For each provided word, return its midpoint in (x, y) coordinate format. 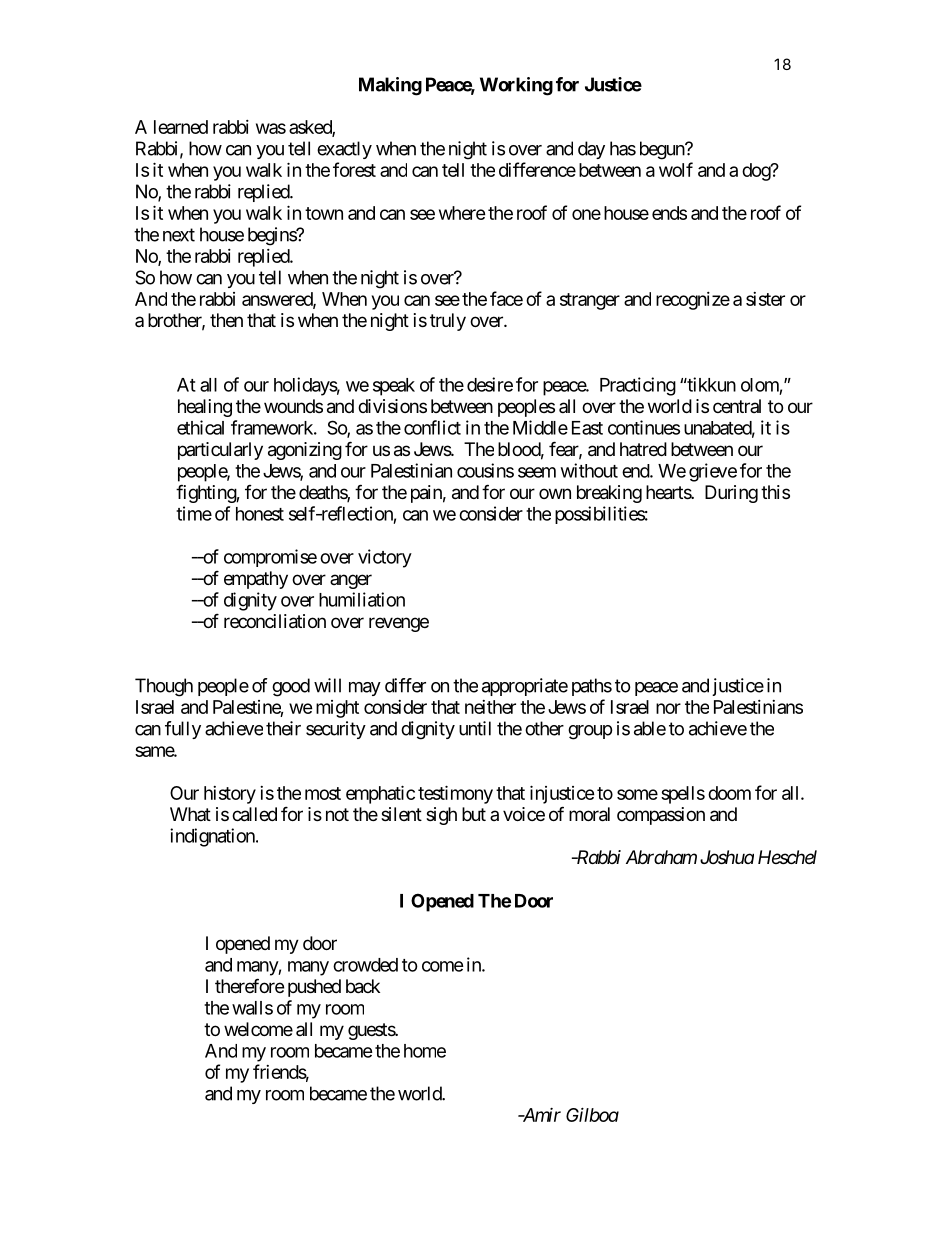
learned (181, 127)
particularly (220, 451)
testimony (455, 794)
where (462, 213)
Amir (540, 1115)
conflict (432, 427)
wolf (676, 169)
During (731, 494)
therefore (249, 985)
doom (729, 793)
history (230, 795)
